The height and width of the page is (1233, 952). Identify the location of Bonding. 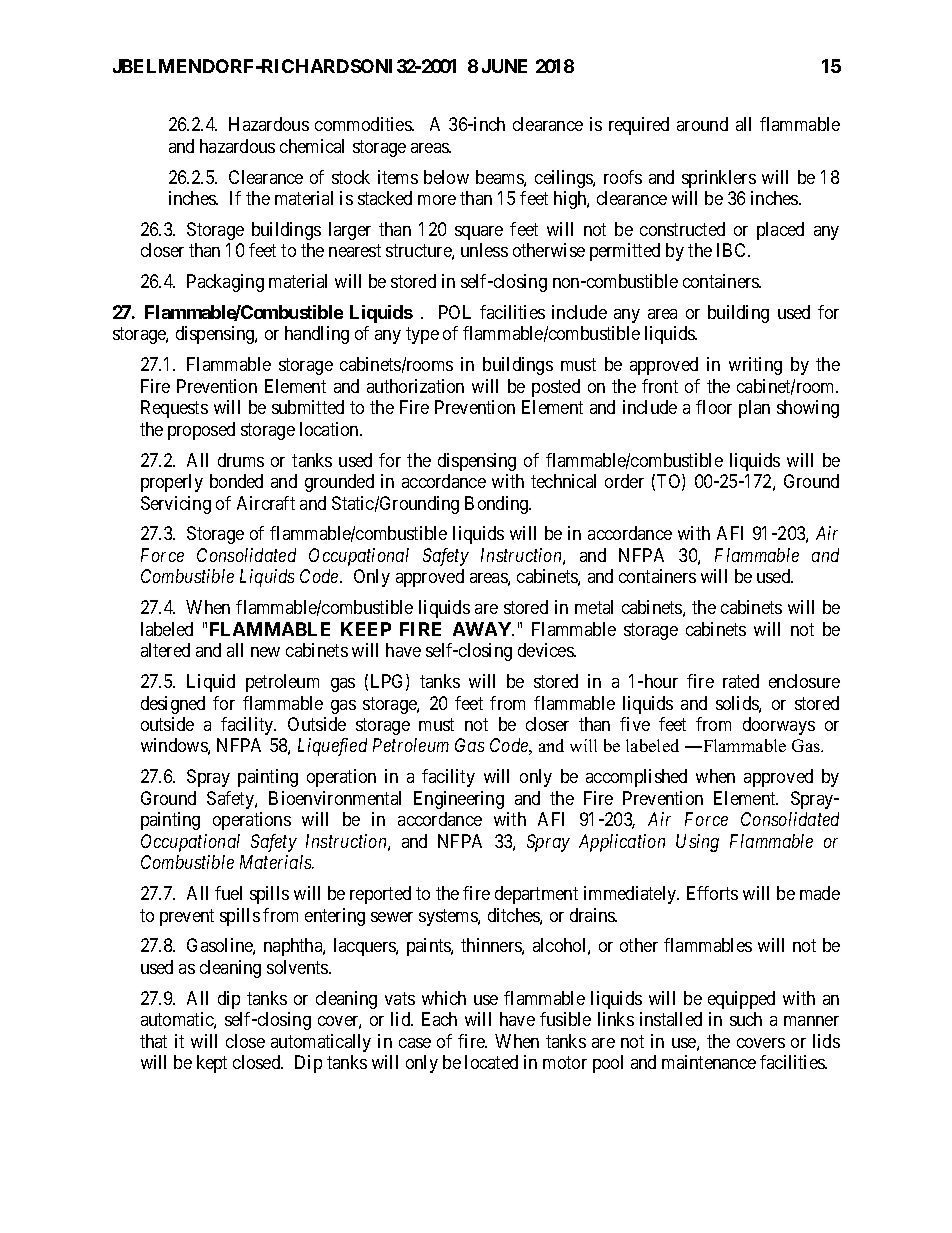
(498, 505).
